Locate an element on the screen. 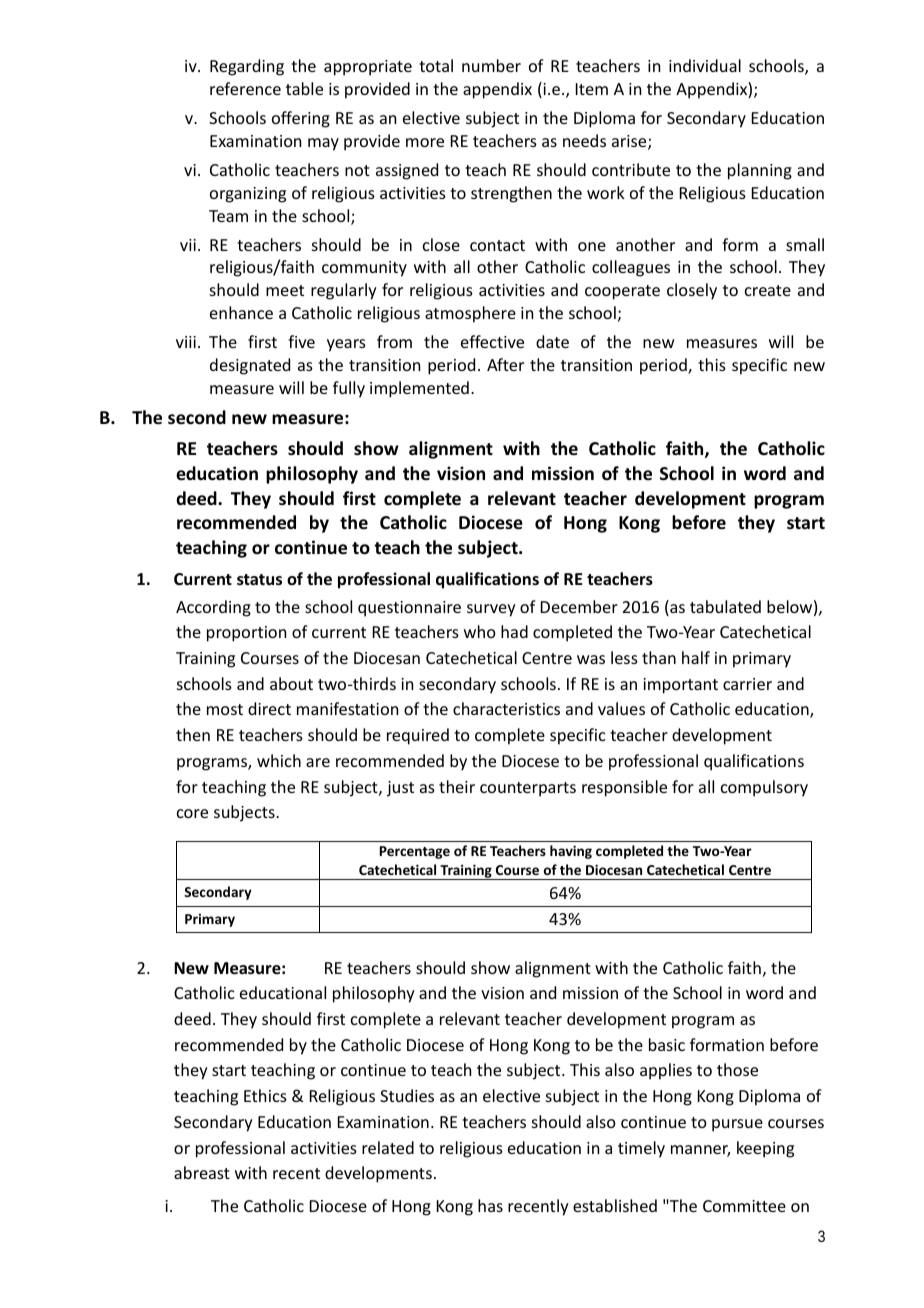 The height and width of the screenshot is (1308, 924). proportion is located at coordinates (246, 634).
